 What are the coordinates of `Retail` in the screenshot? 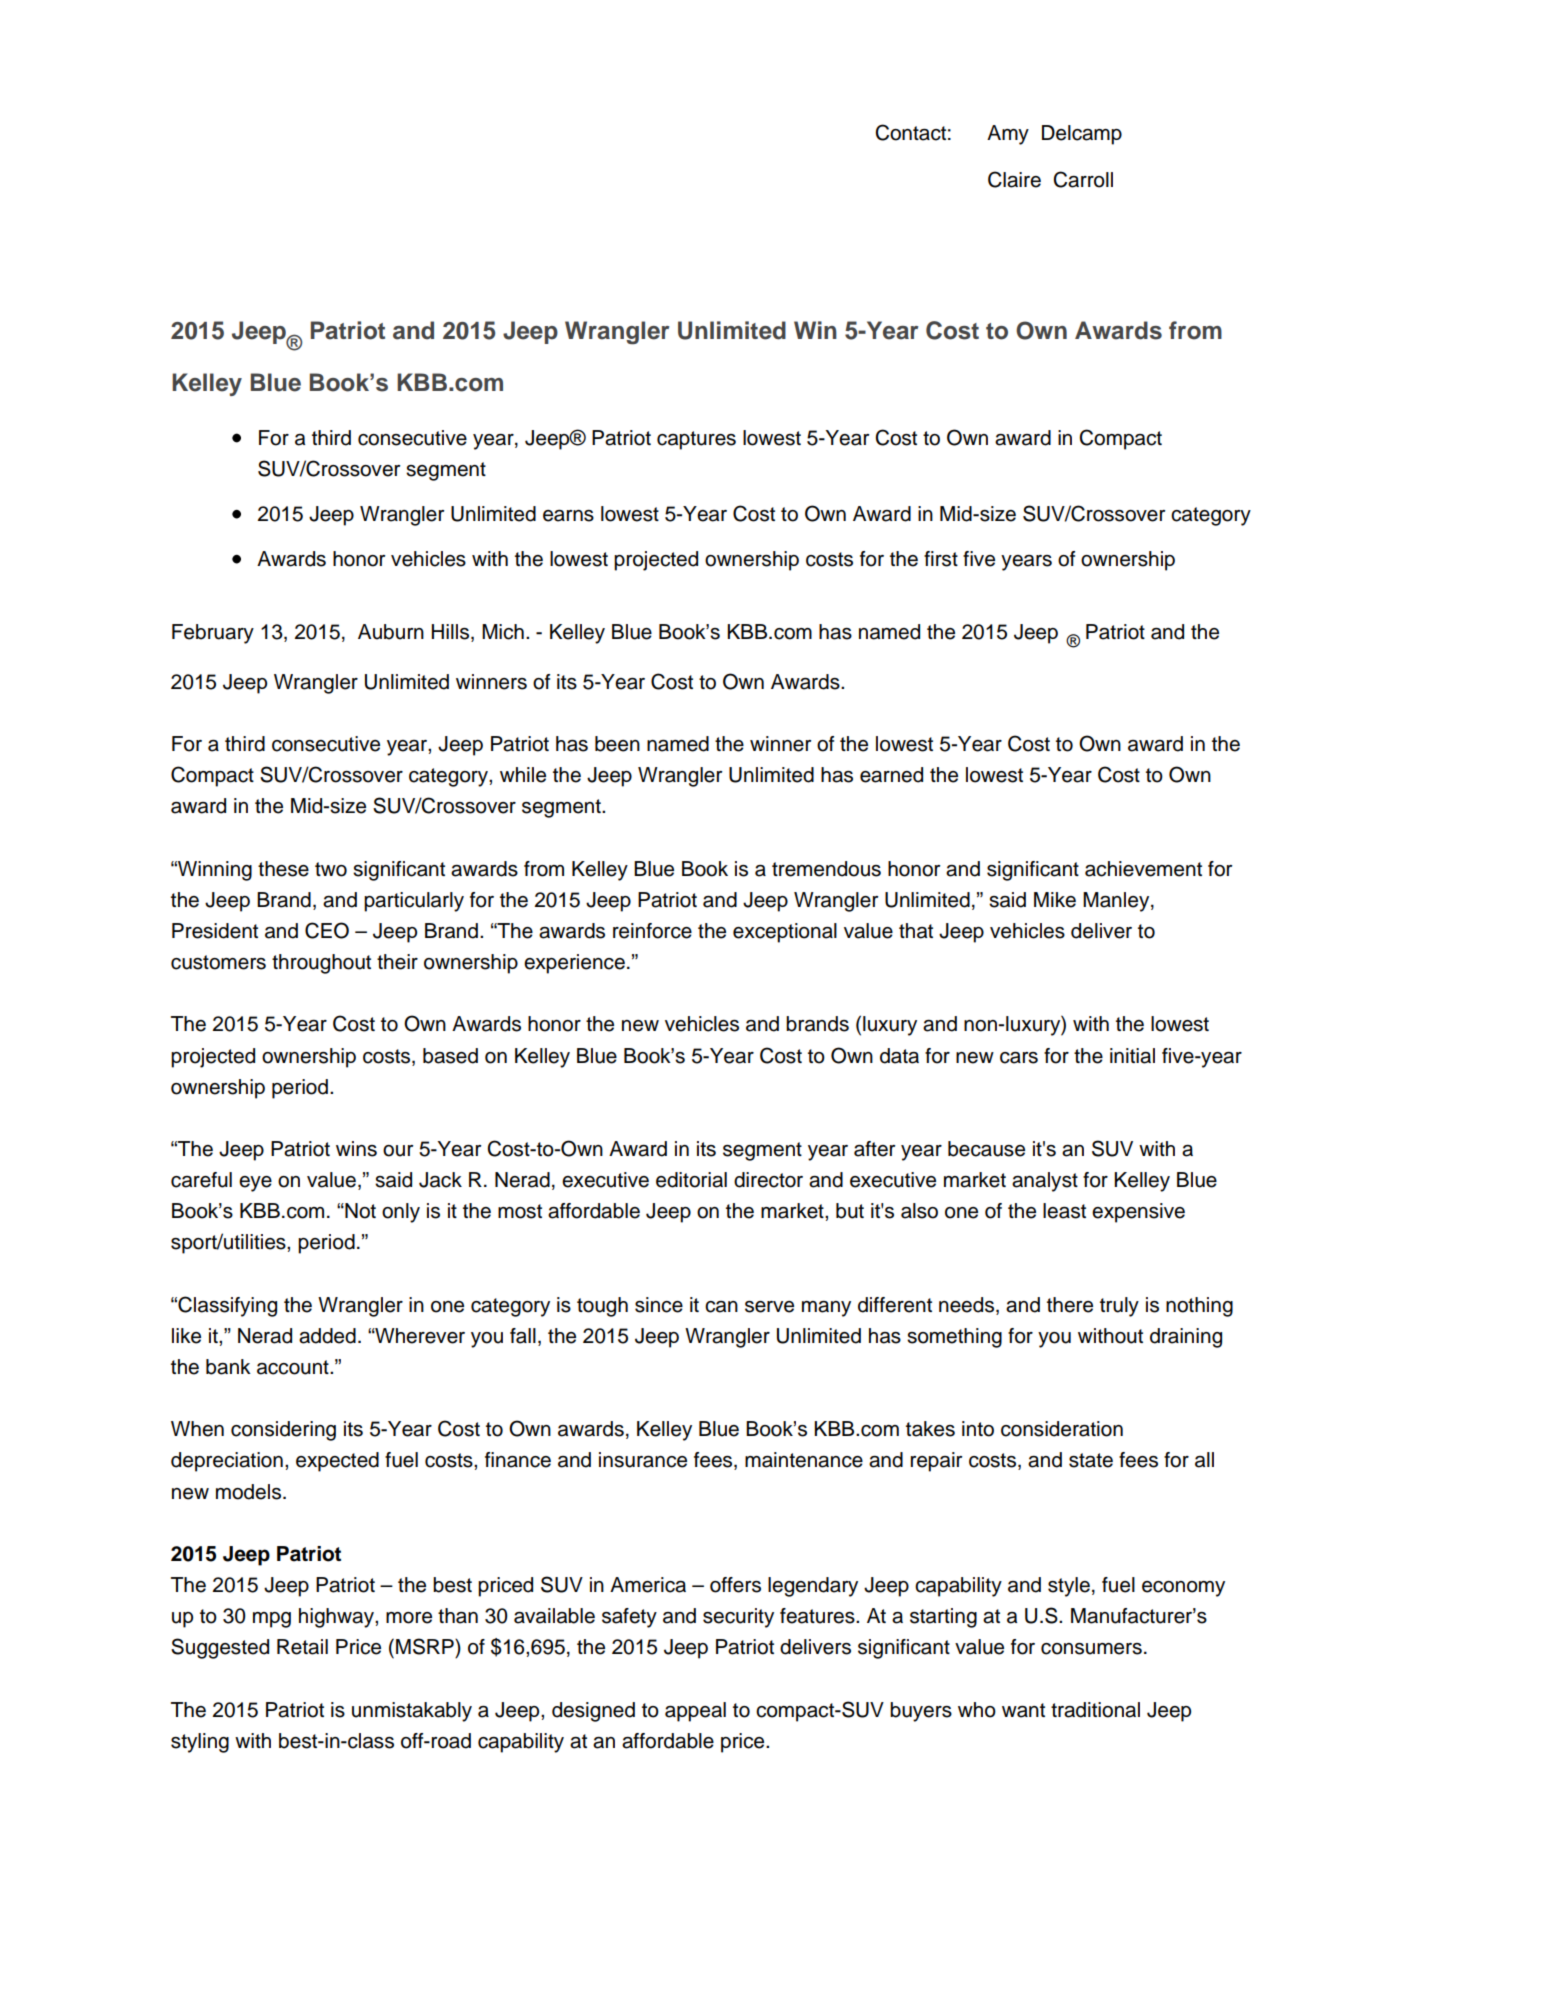 It's located at (302, 1647).
